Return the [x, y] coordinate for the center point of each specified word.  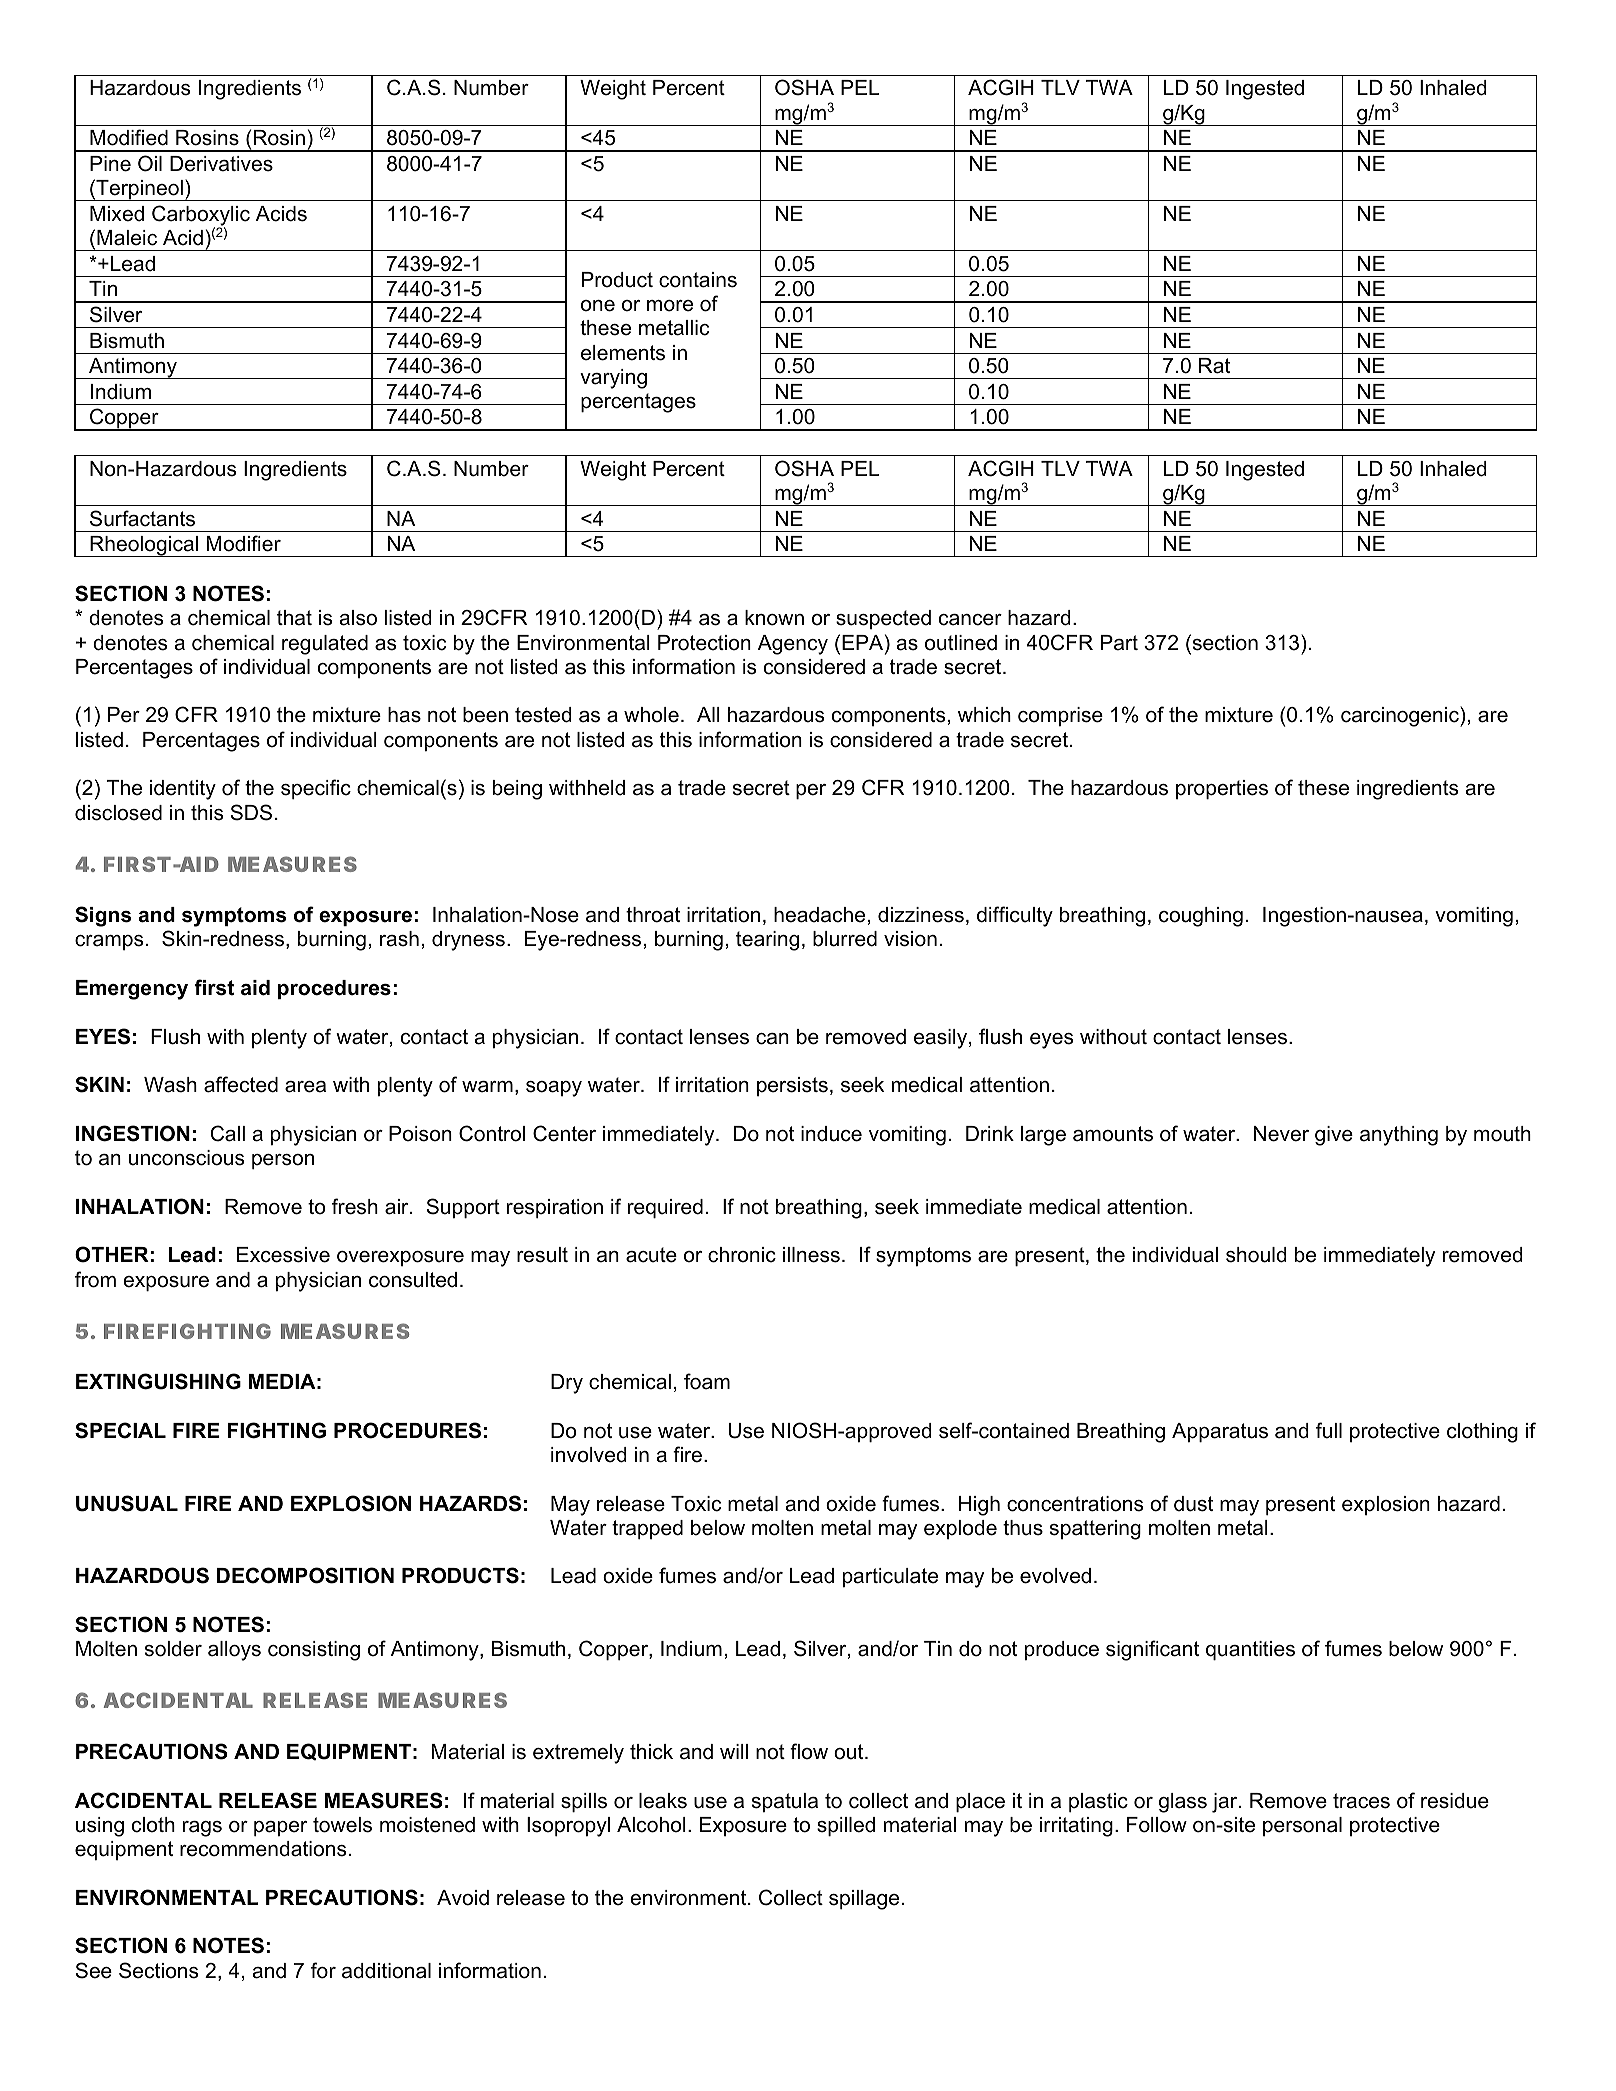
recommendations [263, 1849]
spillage [864, 1900]
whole [651, 715]
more [670, 306]
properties [1222, 789]
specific [316, 789]
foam [707, 1381]
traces [1361, 1801]
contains [698, 280]
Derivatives [221, 164]
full [1329, 1430]
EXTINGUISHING [158, 1381]
